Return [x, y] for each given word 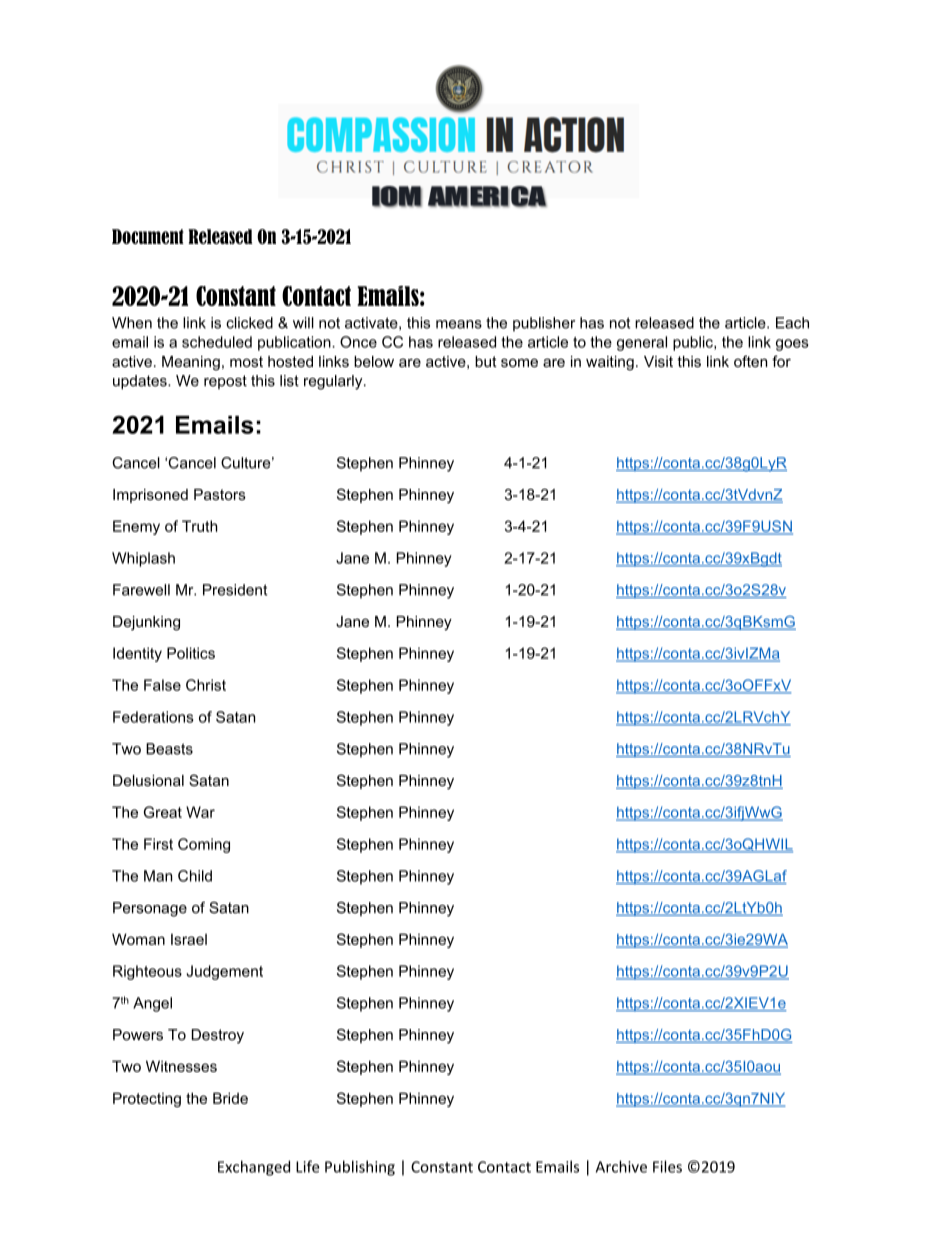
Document [148, 236]
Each [792, 323]
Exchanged [254, 1168]
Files [667, 1166]
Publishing [360, 1168]
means [459, 324]
